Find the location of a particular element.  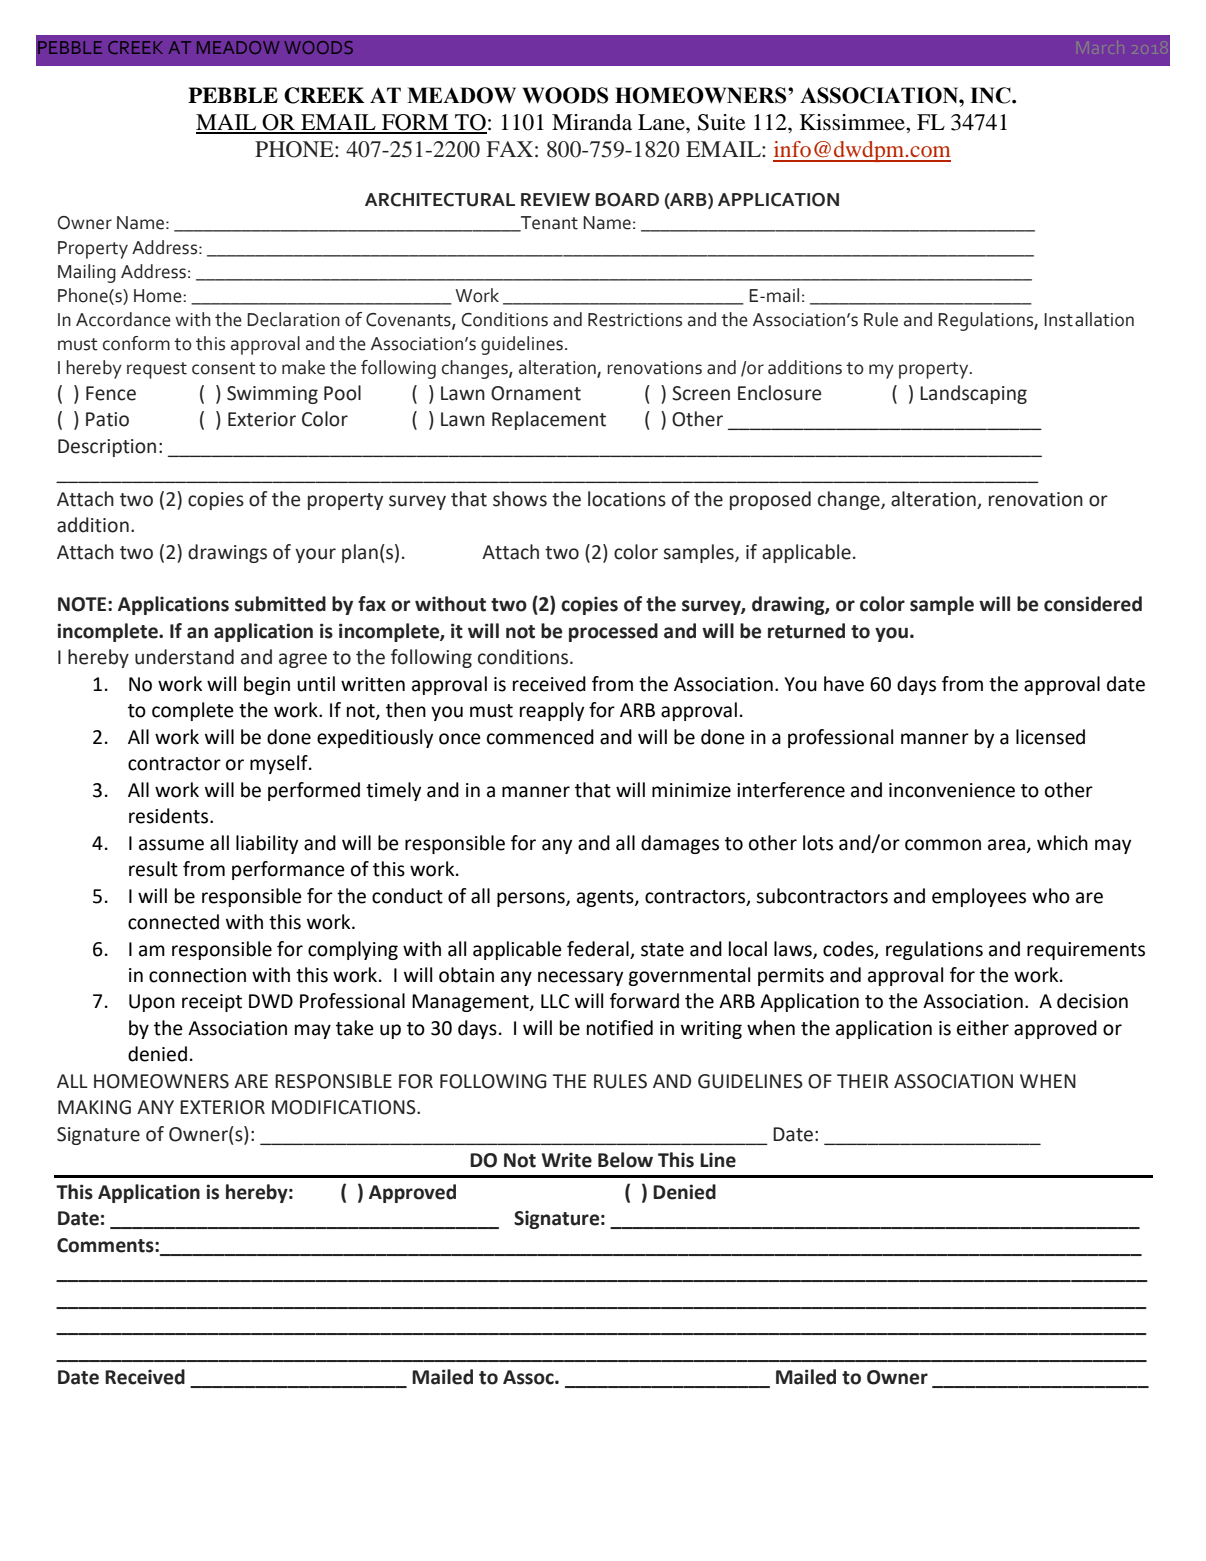

residents is located at coordinates (170, 816).
